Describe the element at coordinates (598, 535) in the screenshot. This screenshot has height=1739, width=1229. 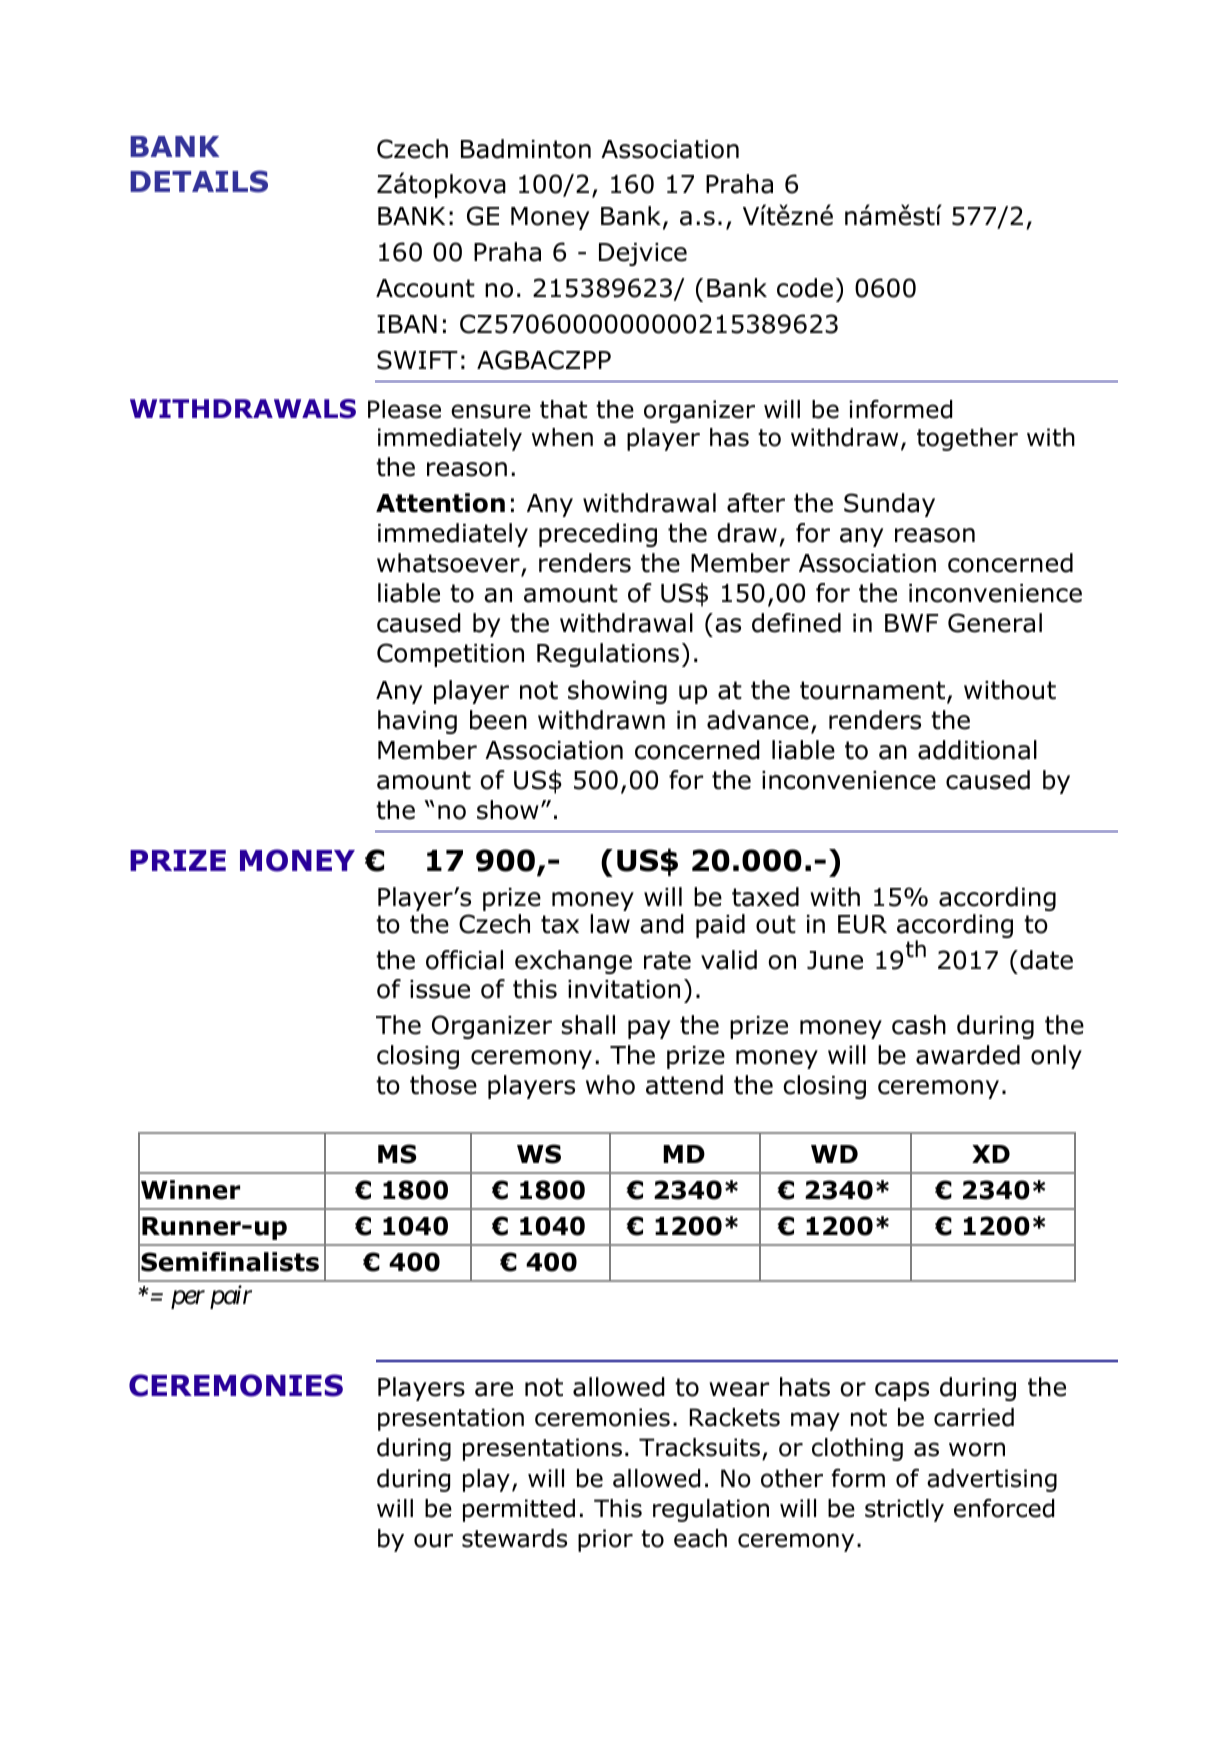
I see `preceding` at that location.
